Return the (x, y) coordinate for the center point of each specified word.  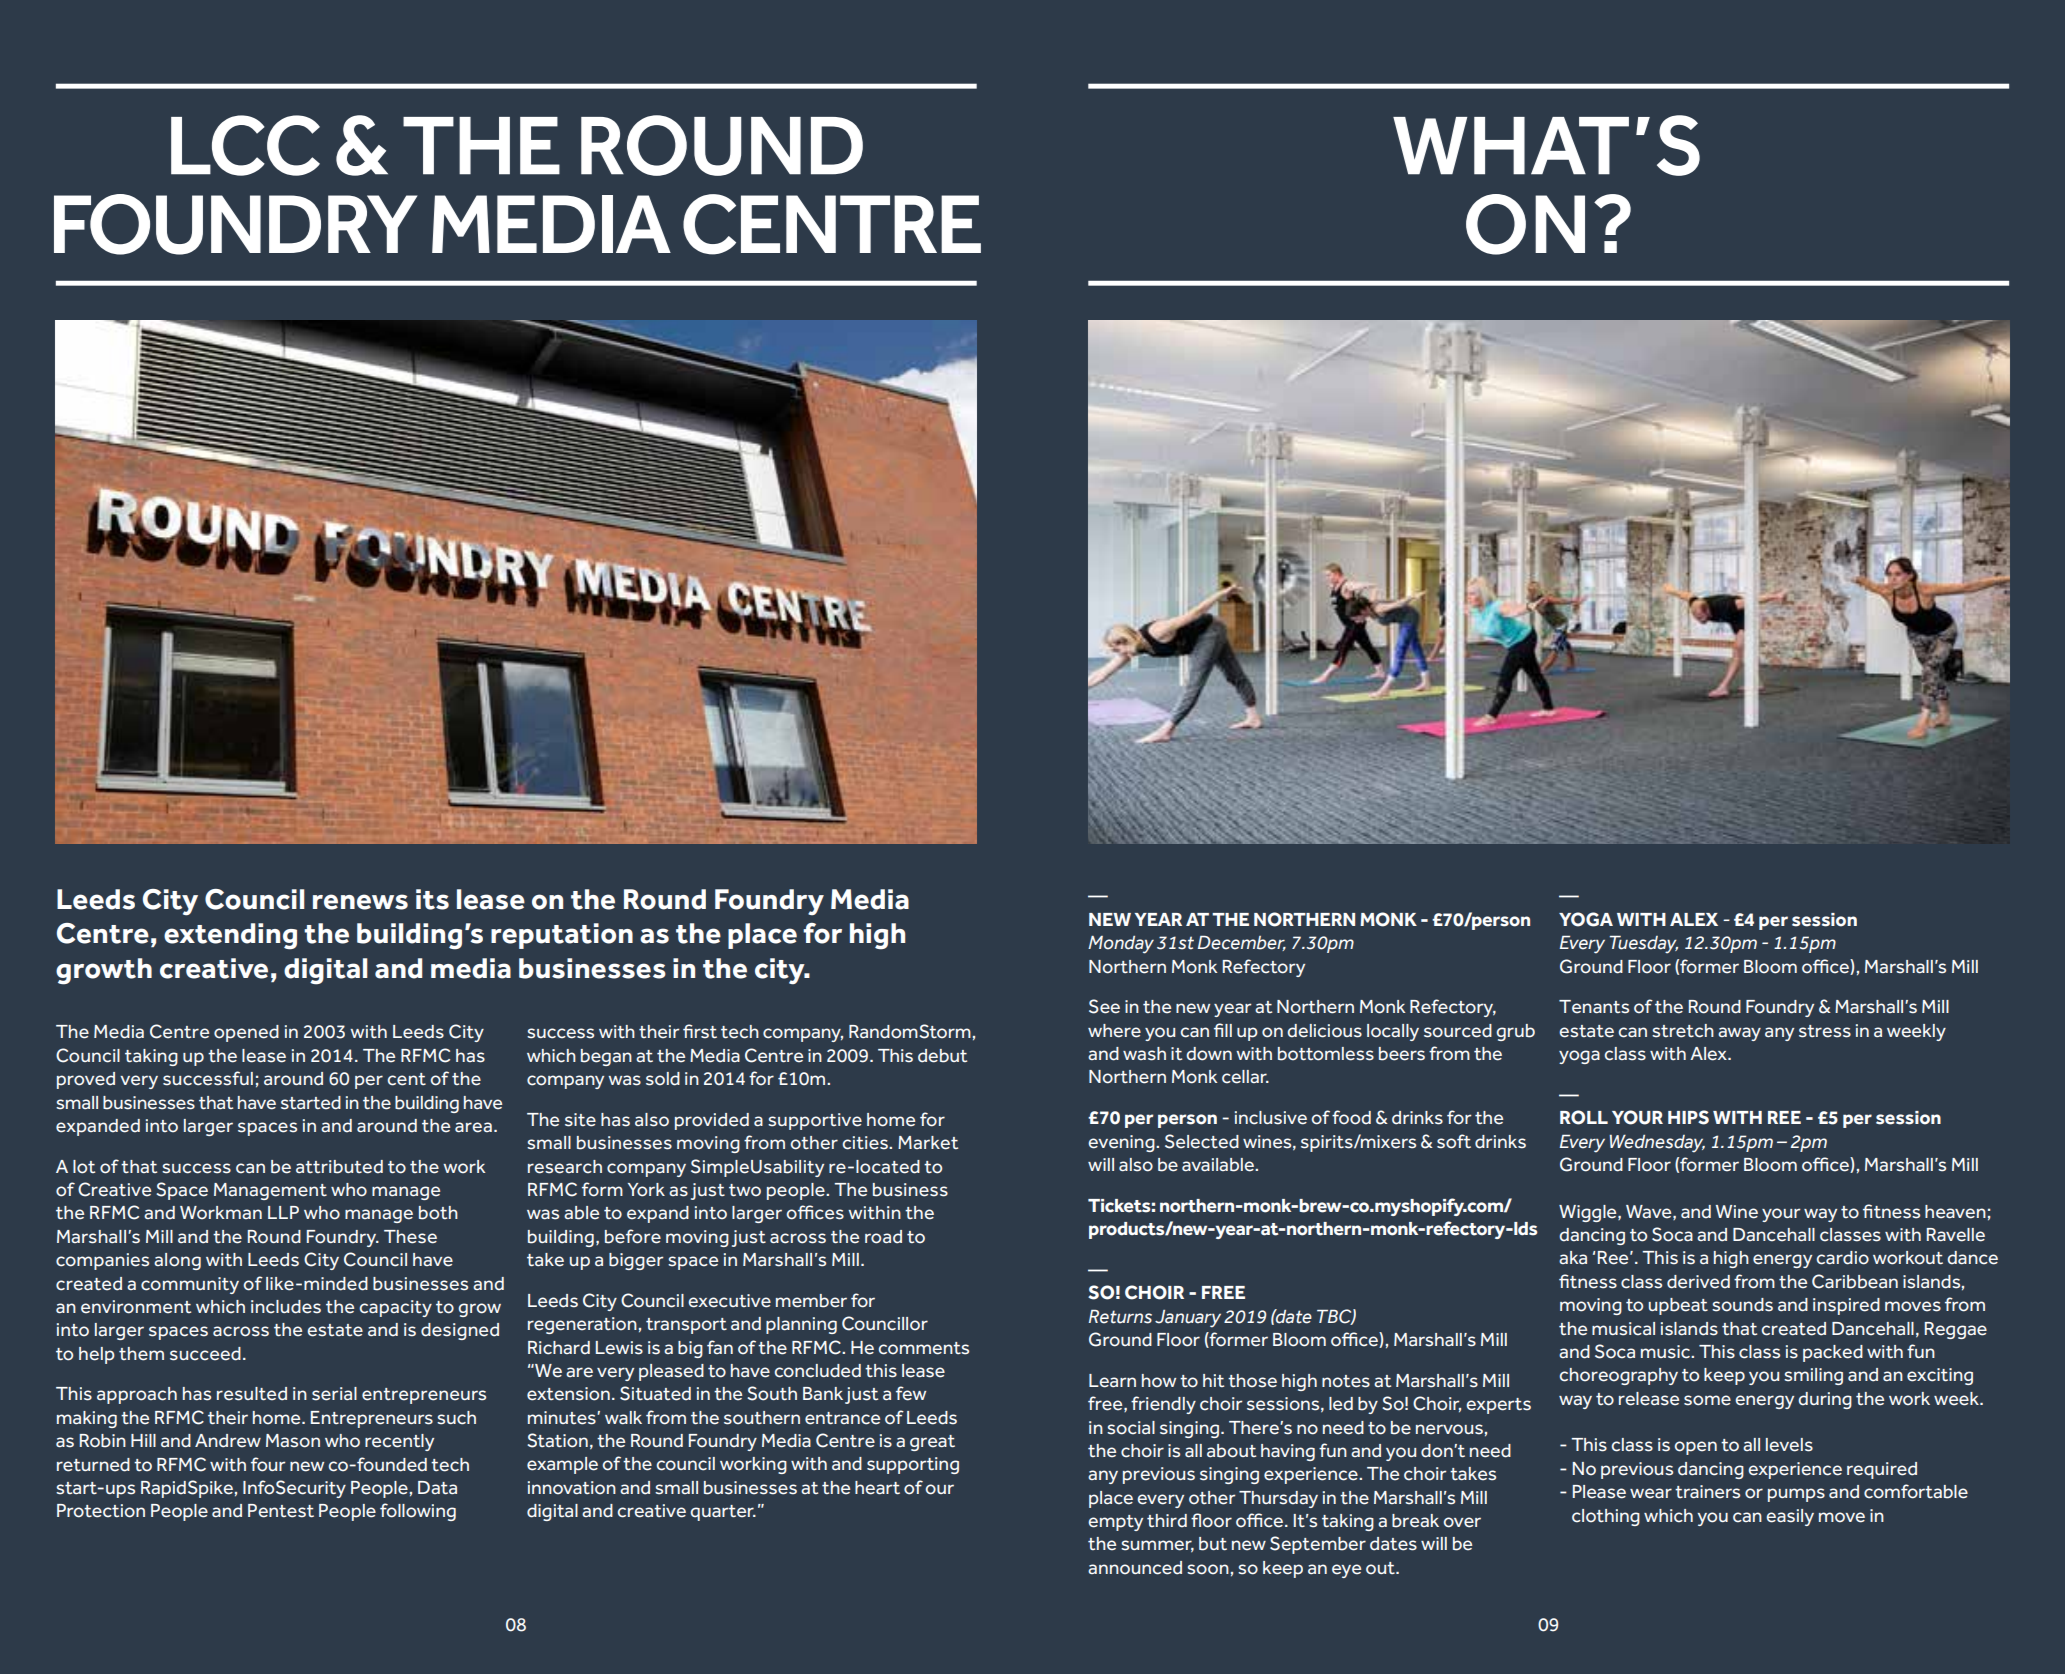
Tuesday (1643, 944)
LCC (245, 145)
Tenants (1594, 1007)
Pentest (281, 1511)
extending (230, 936)
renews (360, 902)
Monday (1121, 945)
